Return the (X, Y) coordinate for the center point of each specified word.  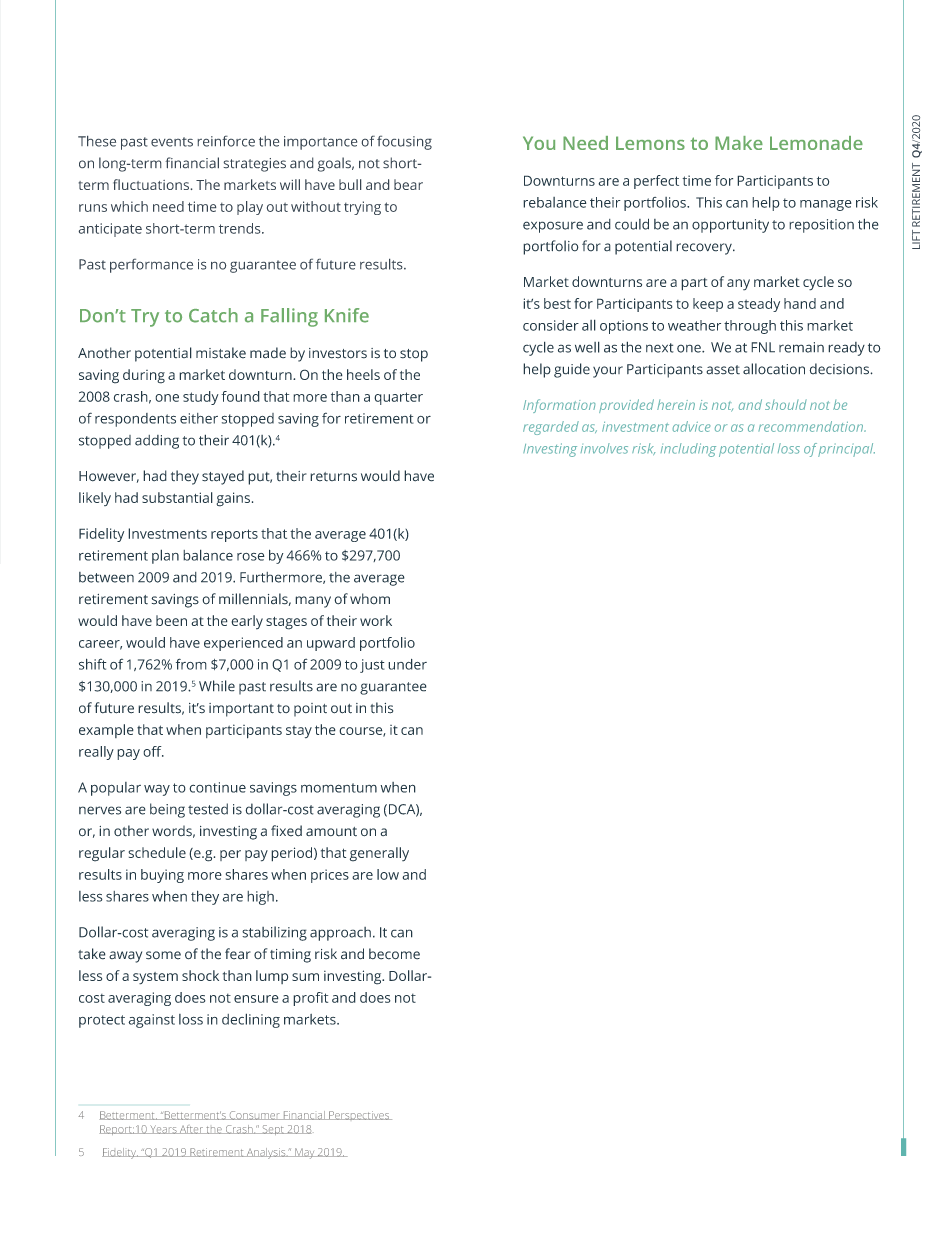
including (688, 450)
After (191, 1129)
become (394, 954)
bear (408, 184)
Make (739, 143)
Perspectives (359, 1115)
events (172, 142)
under (407, 664)
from (191, 664)
